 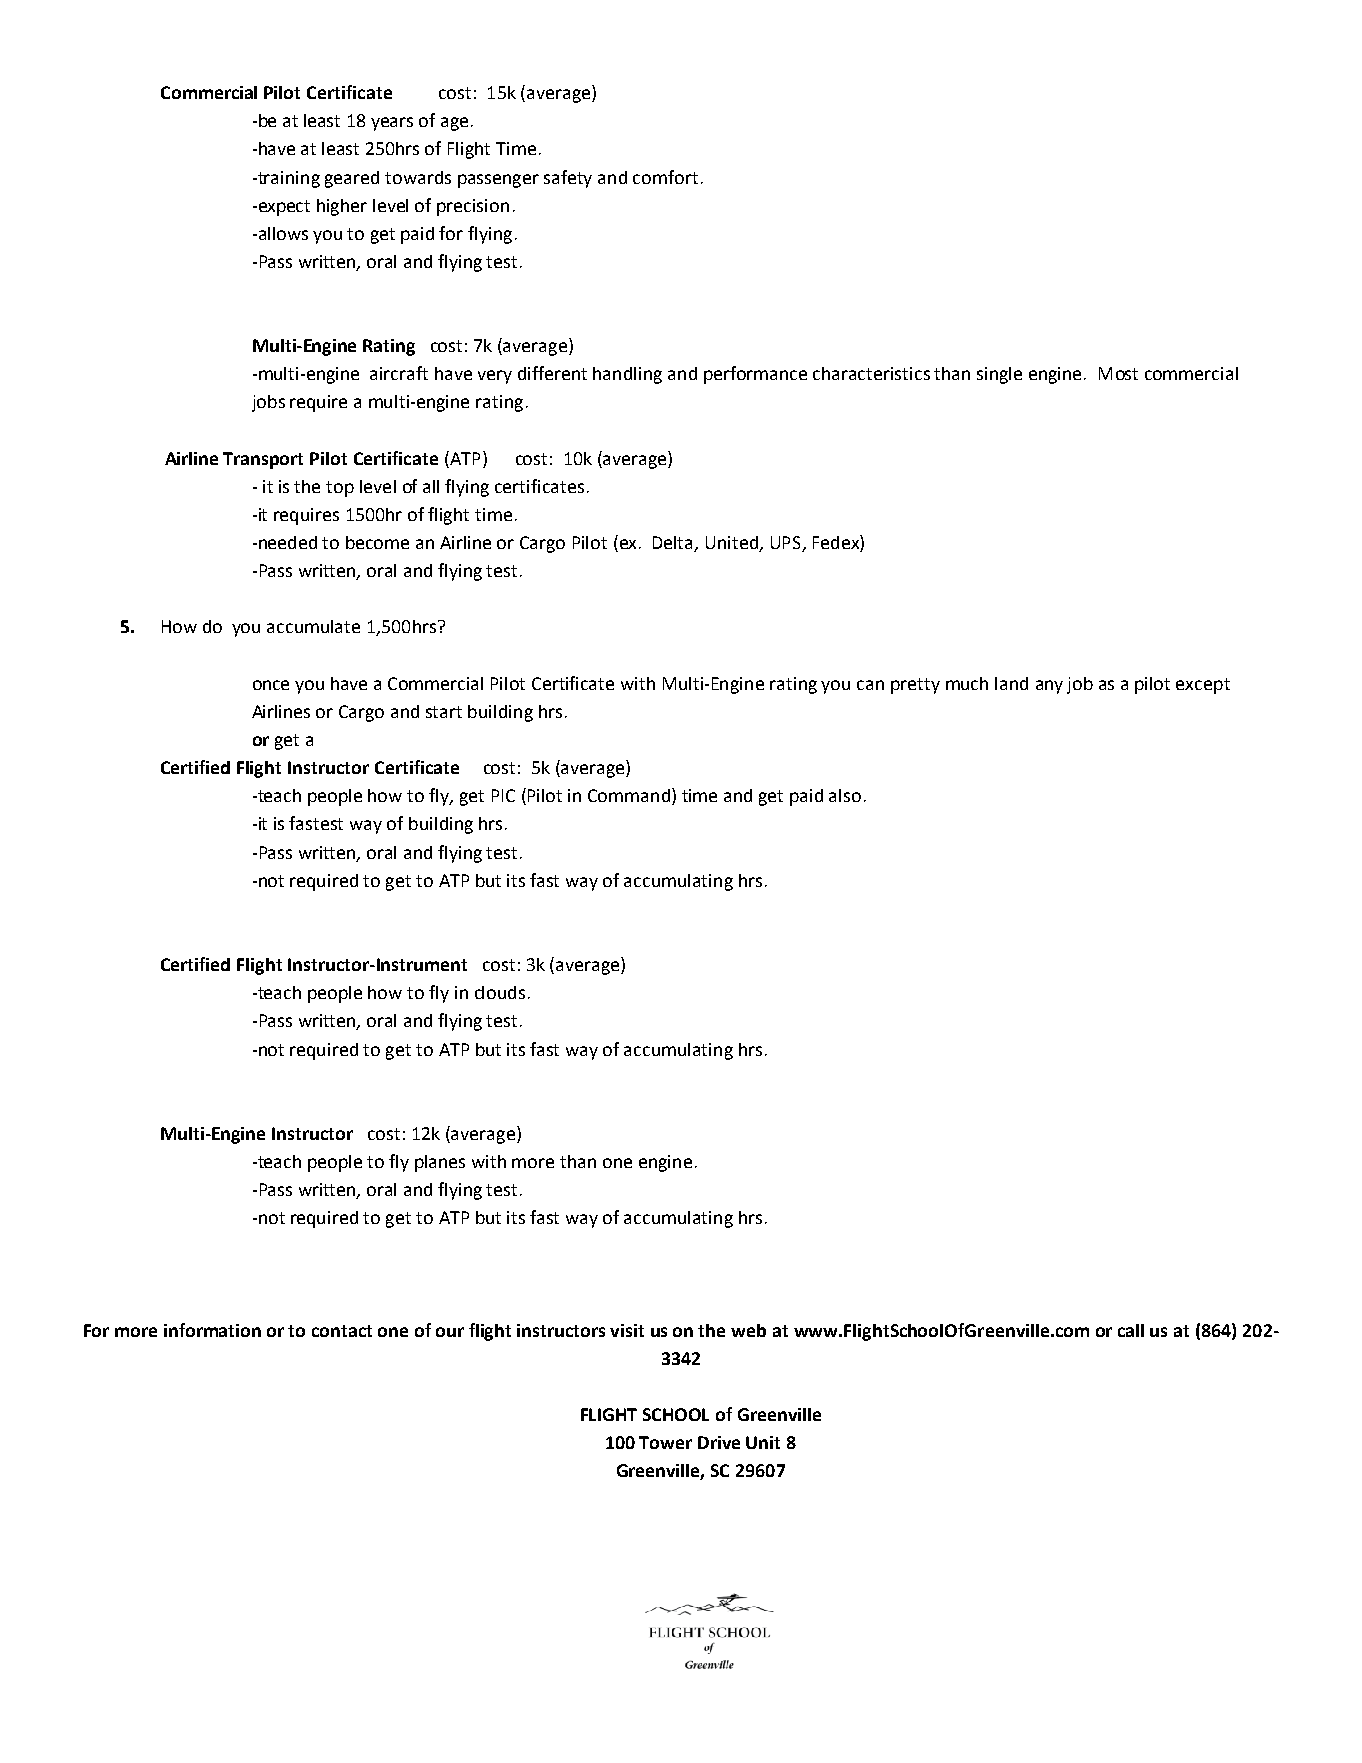 What do you see at coordinates (630, 796) in the screenshot?
I see `Command` at bounding box center [630, 796].
